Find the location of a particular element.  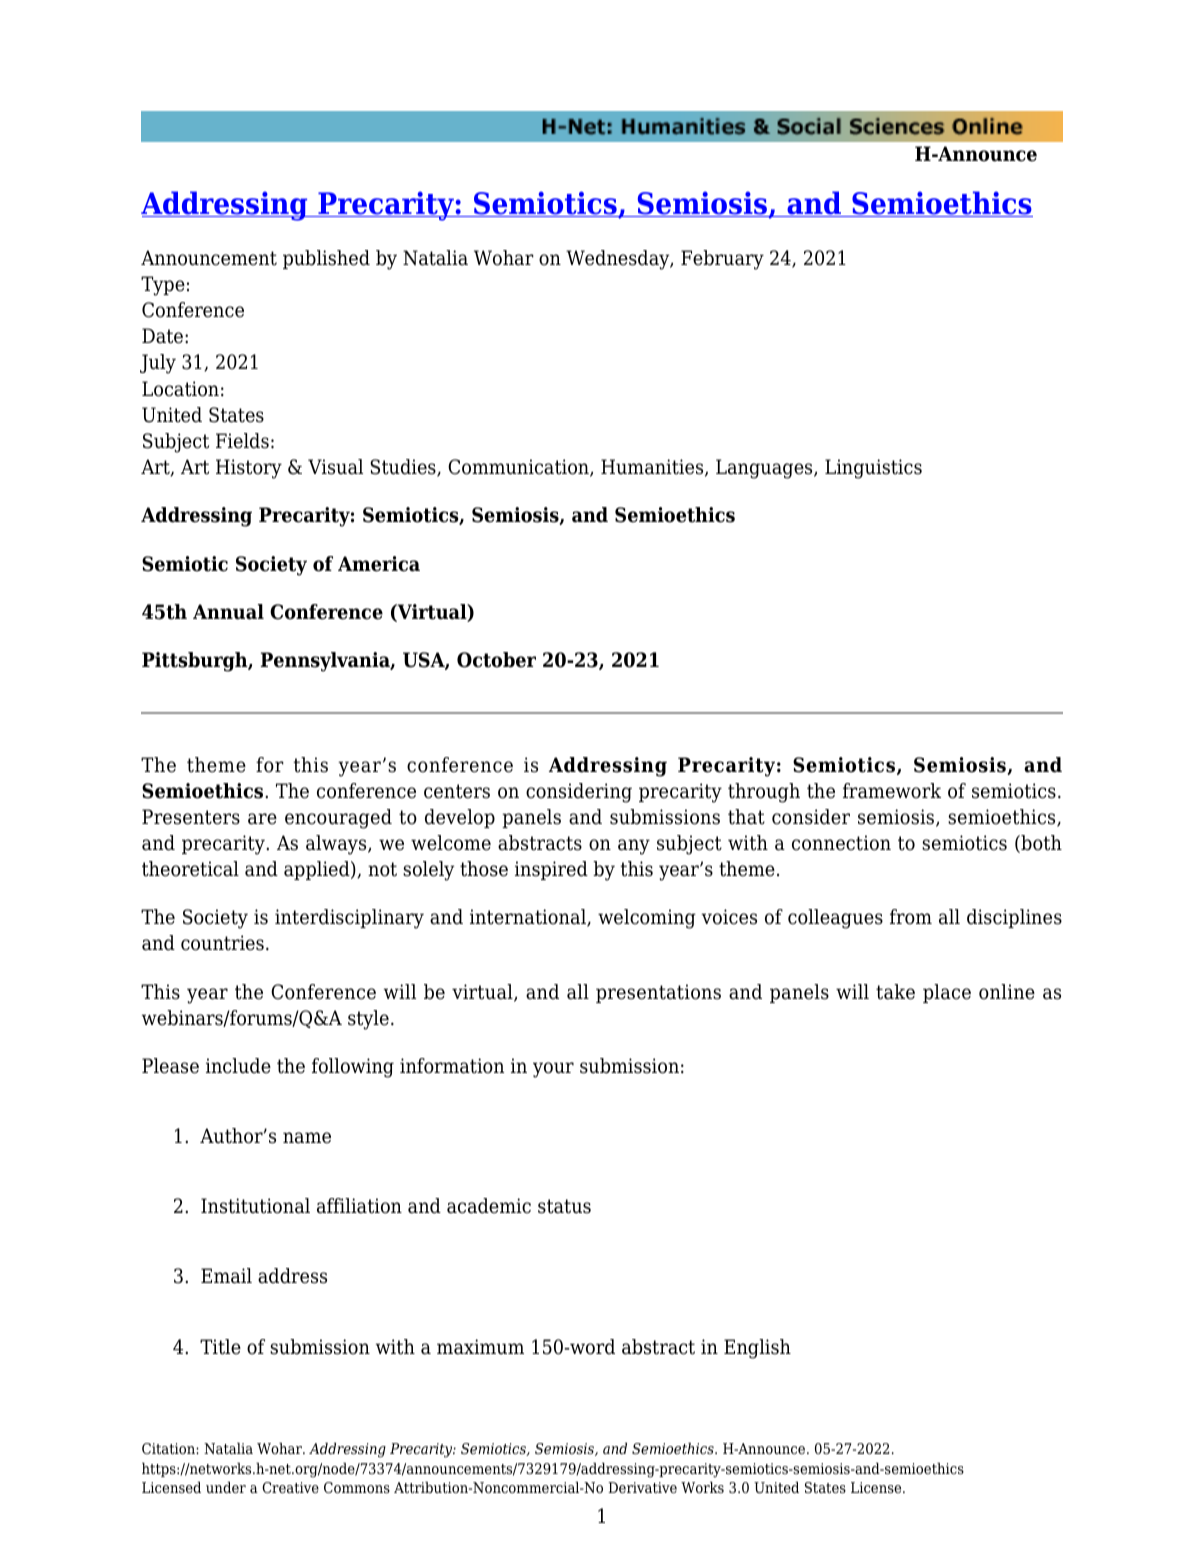

Annual is located at coordinates (228, 612).
